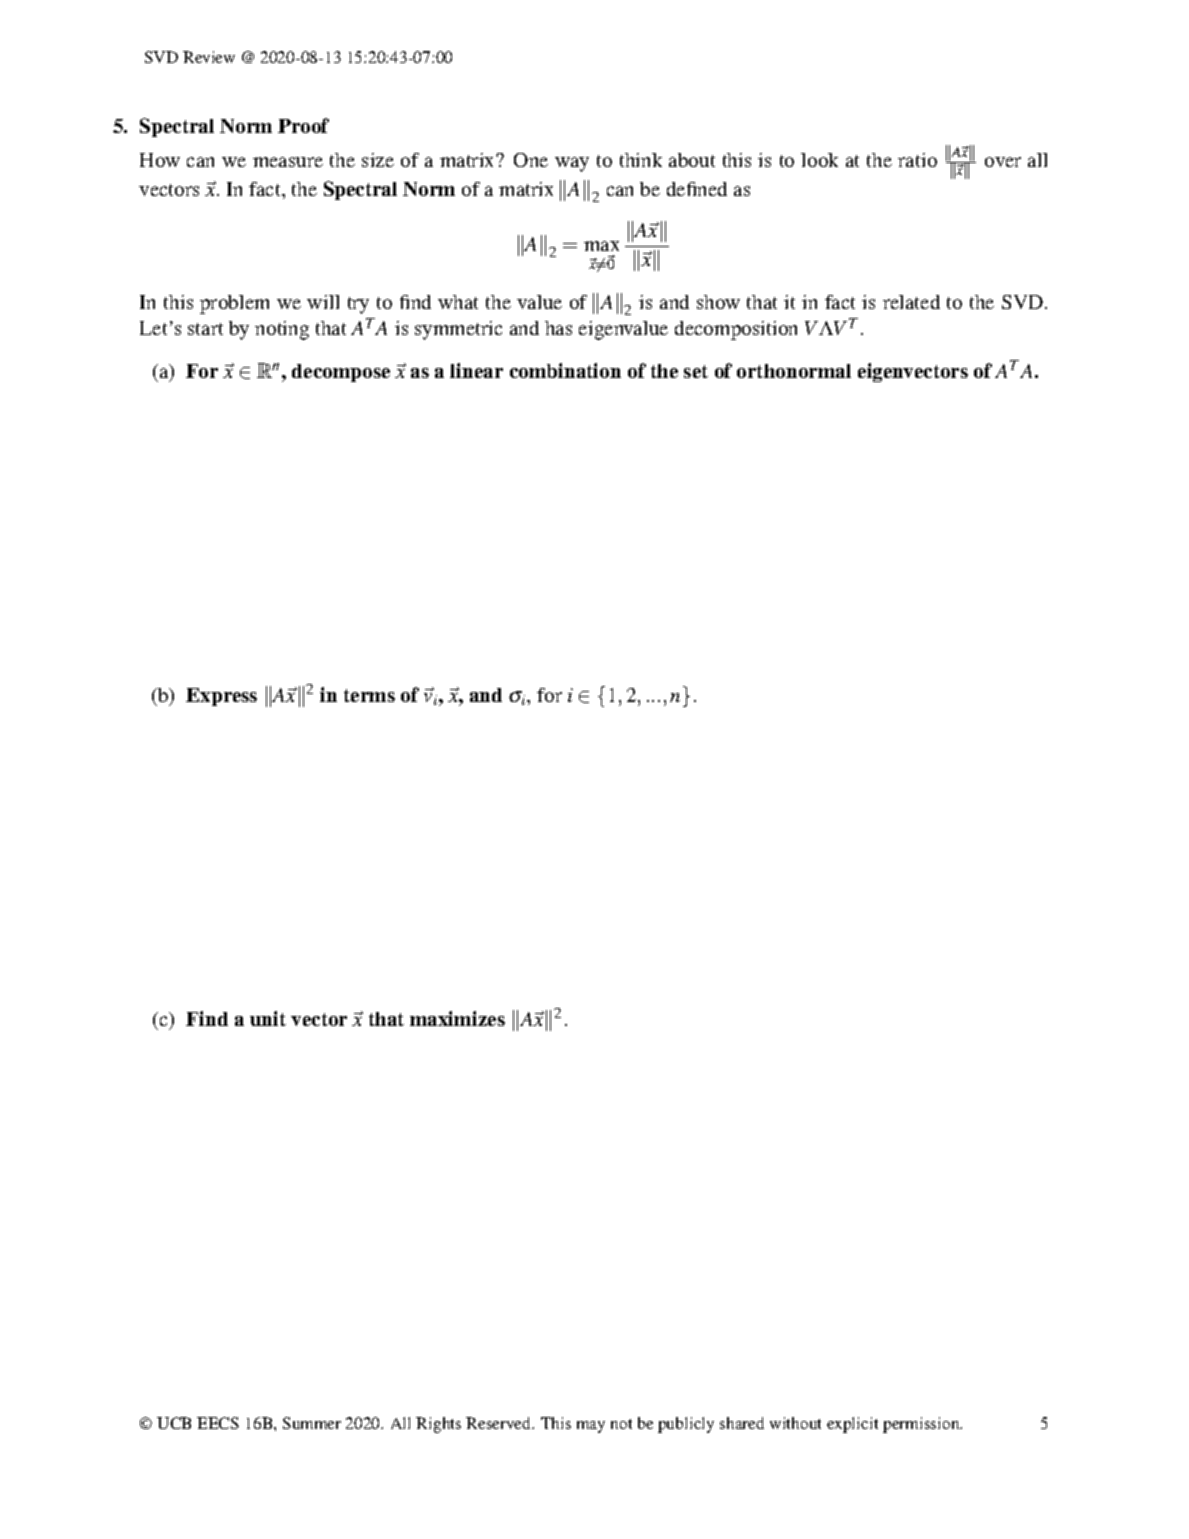 The width and height of the page is (1189, 1539). I want to click on way, so click(572, 164).
